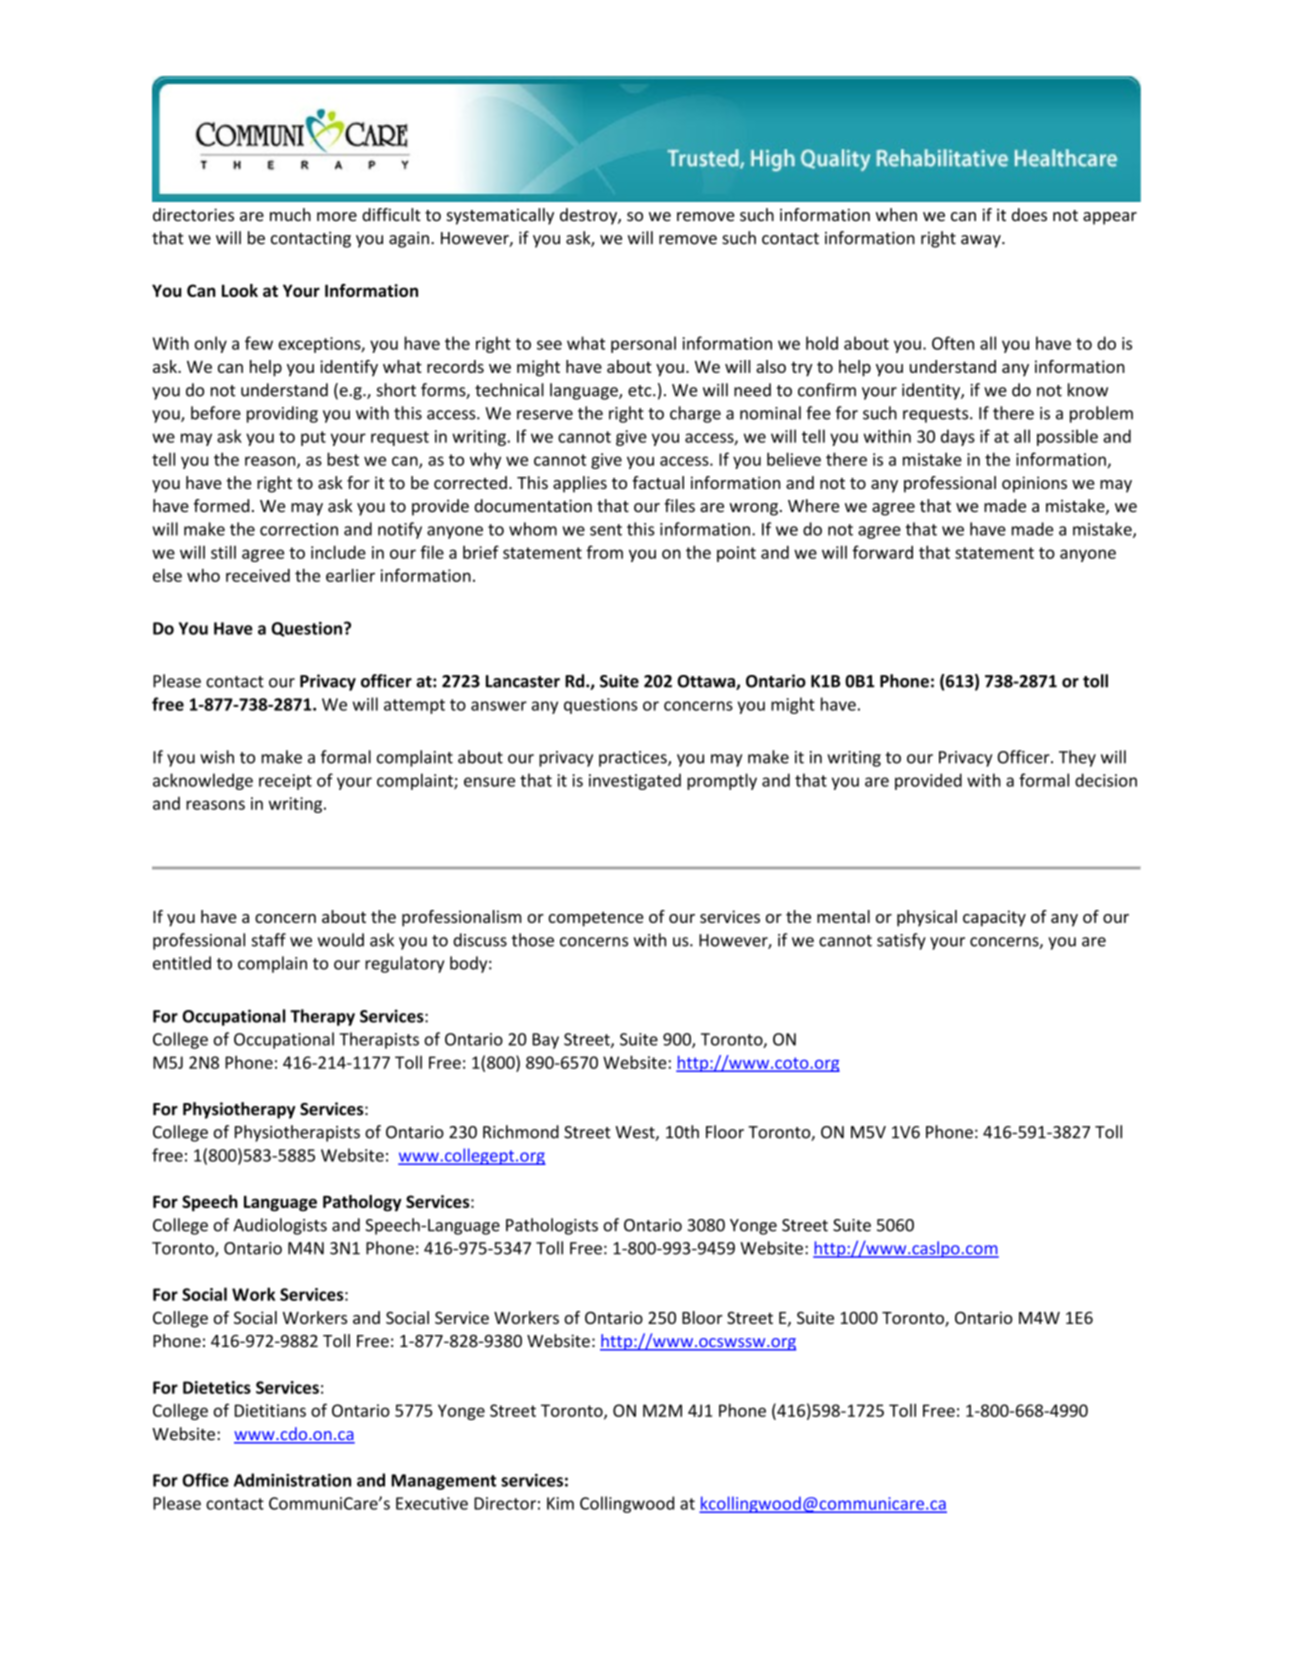 The height and width of the image is (1673, 1293). I want to click on receipt, so click(285, 782).
